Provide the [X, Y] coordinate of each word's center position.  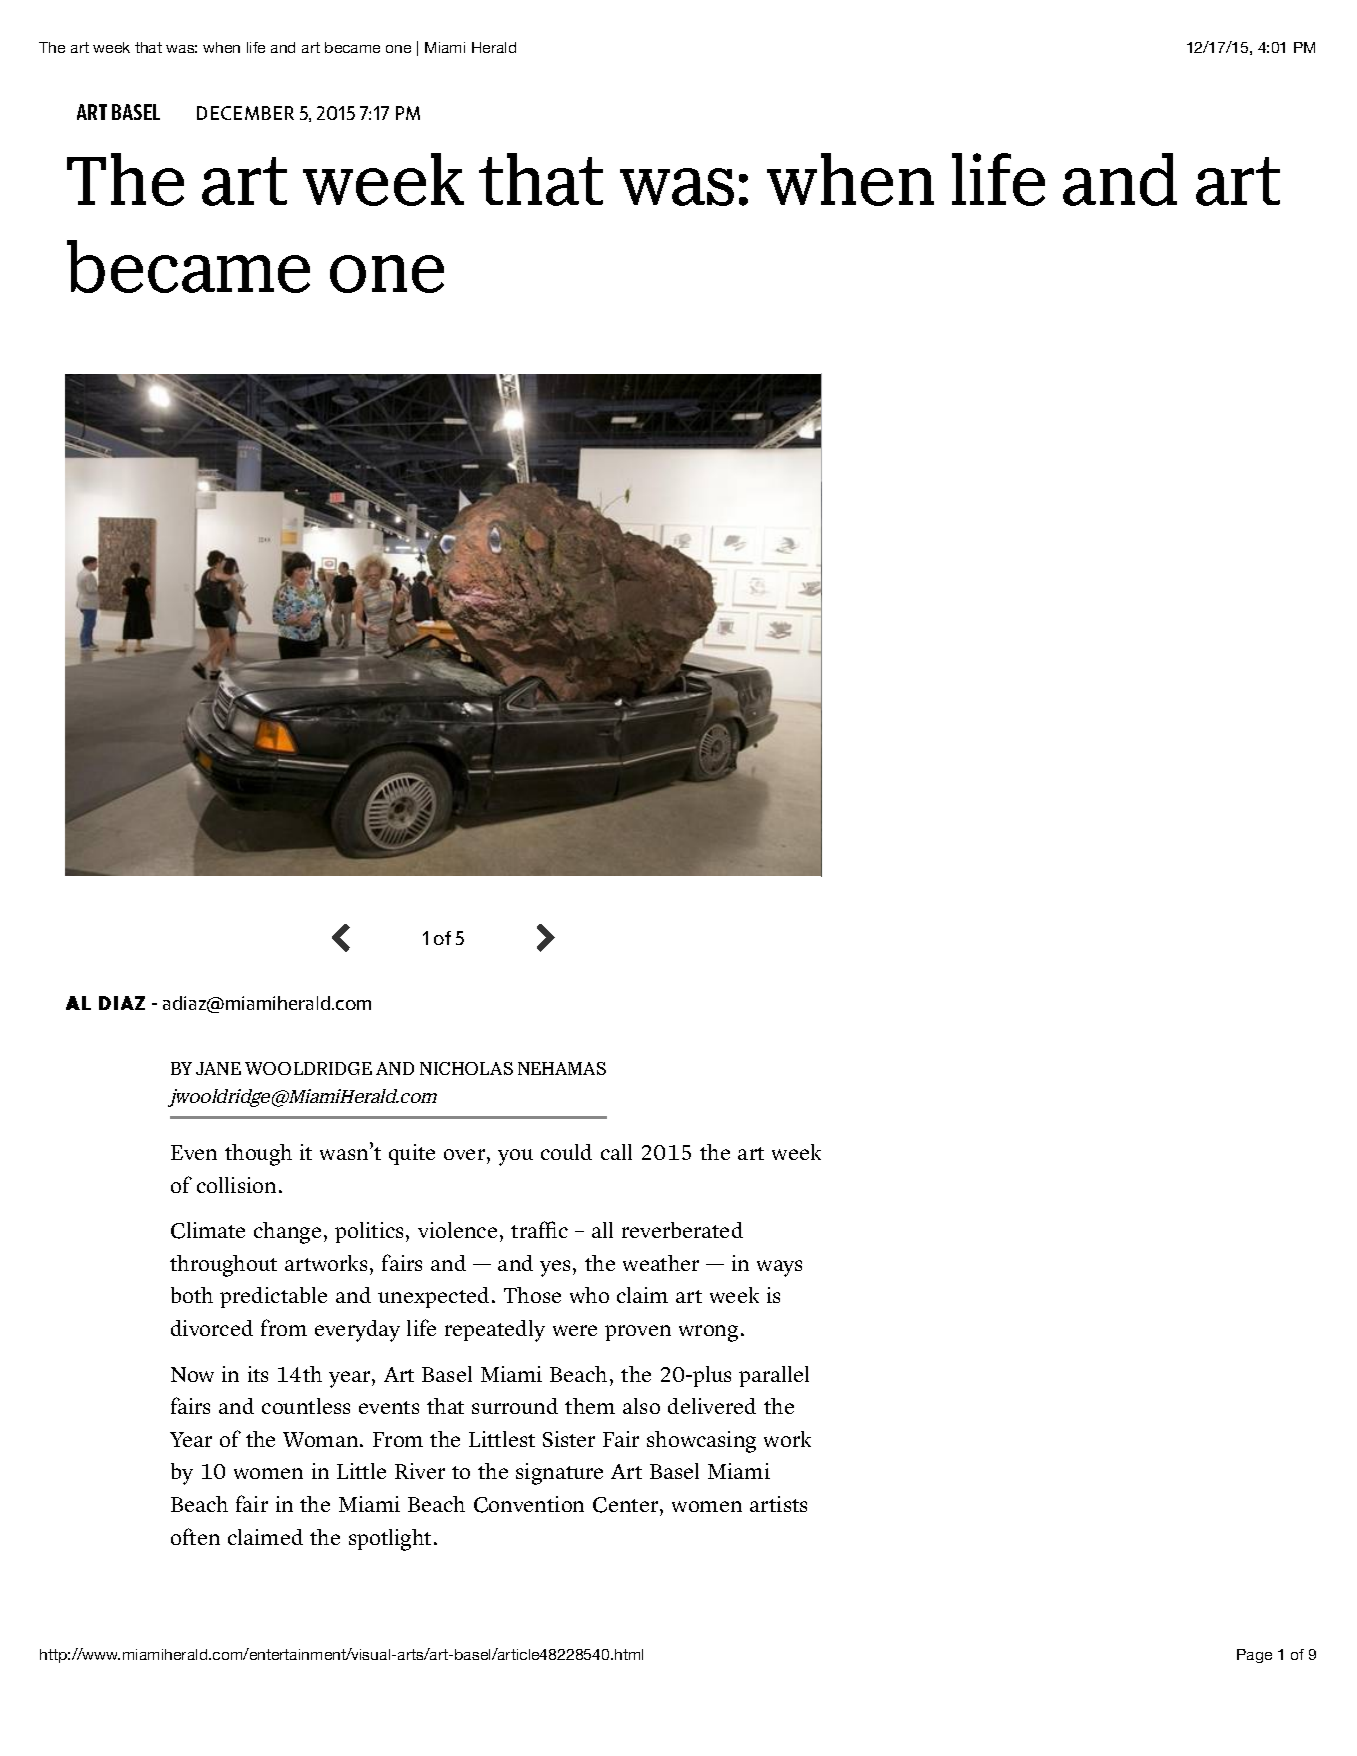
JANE [218, 1068]
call [616, 1152]
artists [778, 1504]
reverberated [682, 1230]
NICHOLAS [466, 1068]
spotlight [390, 1540]
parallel [774, 1376]
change [287, 1233]
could [566, 1152]
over [466, 1154]
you [515, 1157]
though [258, 1155]
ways [779, 1268]
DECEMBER [245, 113]
